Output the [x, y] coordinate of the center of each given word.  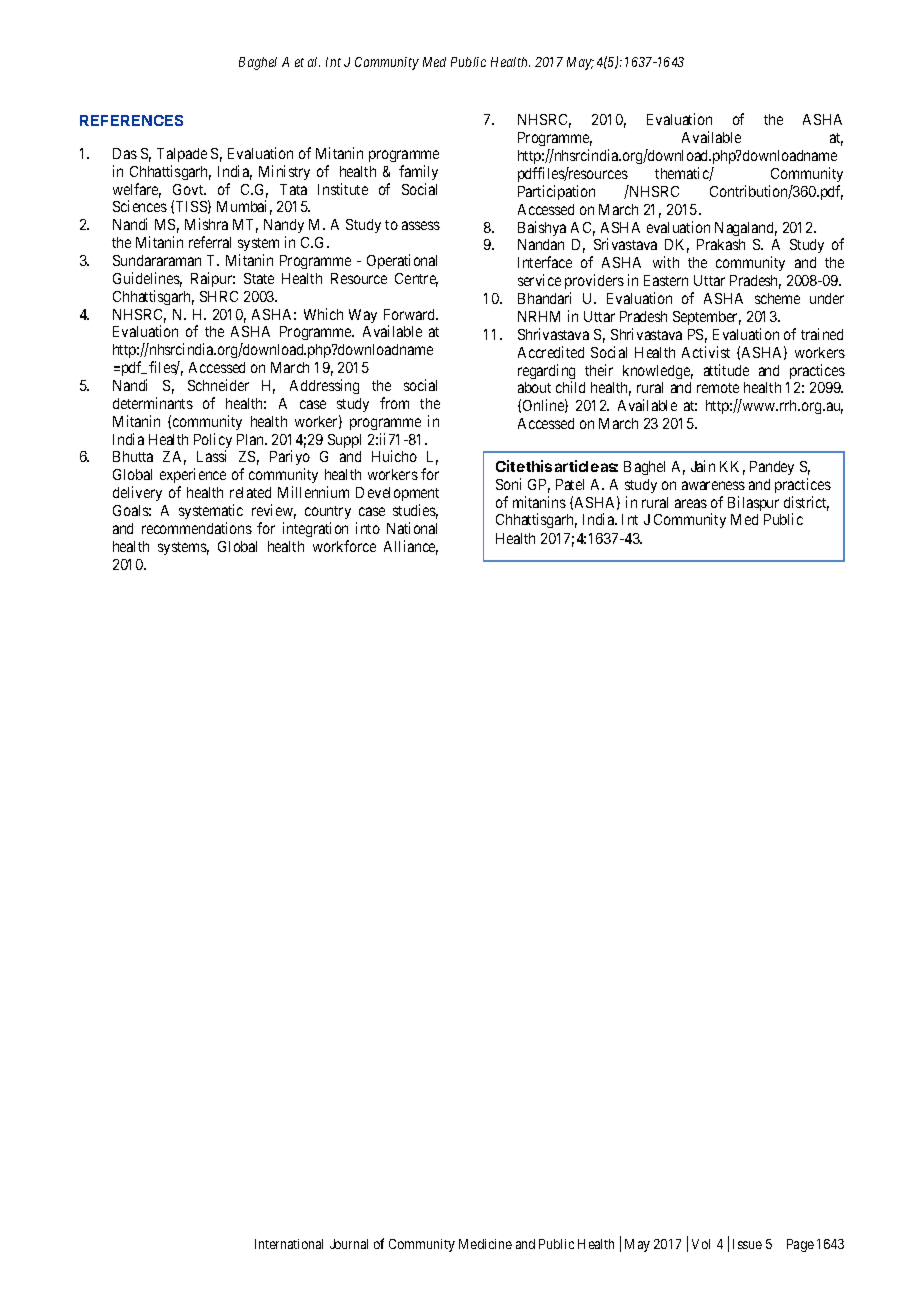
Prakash [721, 244]
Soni [508, 484]
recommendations [197, 528]
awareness [713, 485]
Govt [189, 189]
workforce [344, 546]
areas [691, 503]
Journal [349, 1244]
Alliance [411, 547]
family [418, 172]
